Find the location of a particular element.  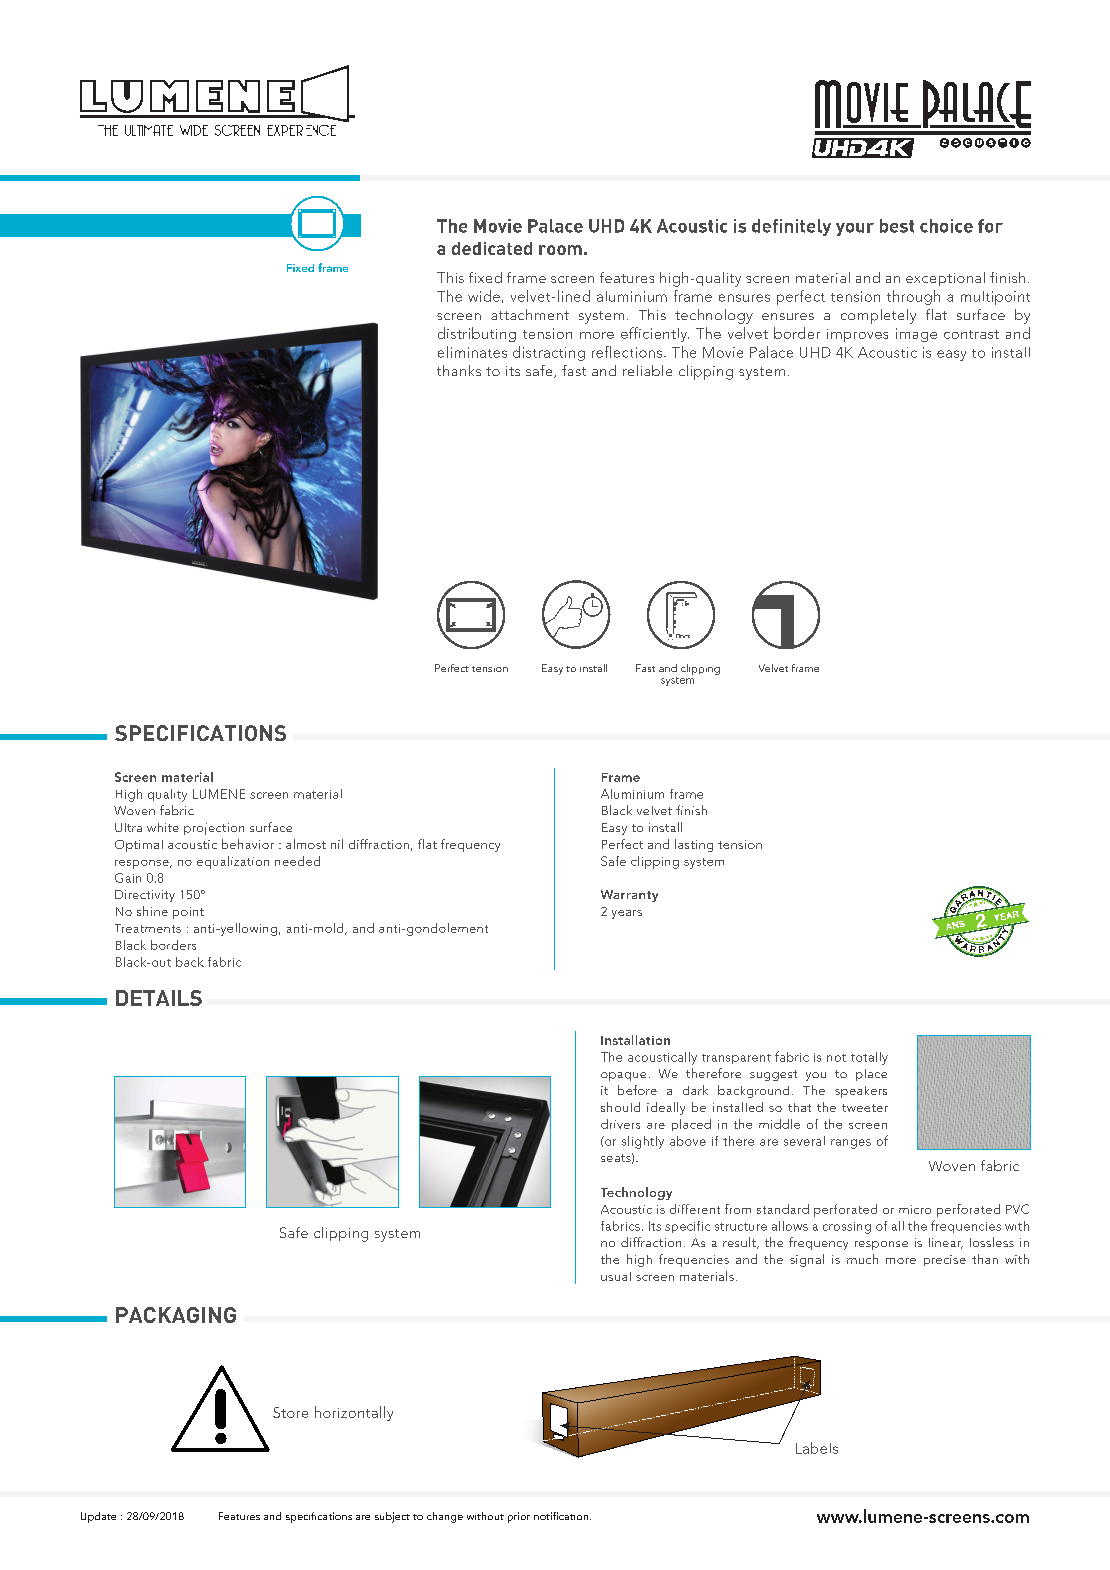

DETAILS is located at coordinates (159, 998).
